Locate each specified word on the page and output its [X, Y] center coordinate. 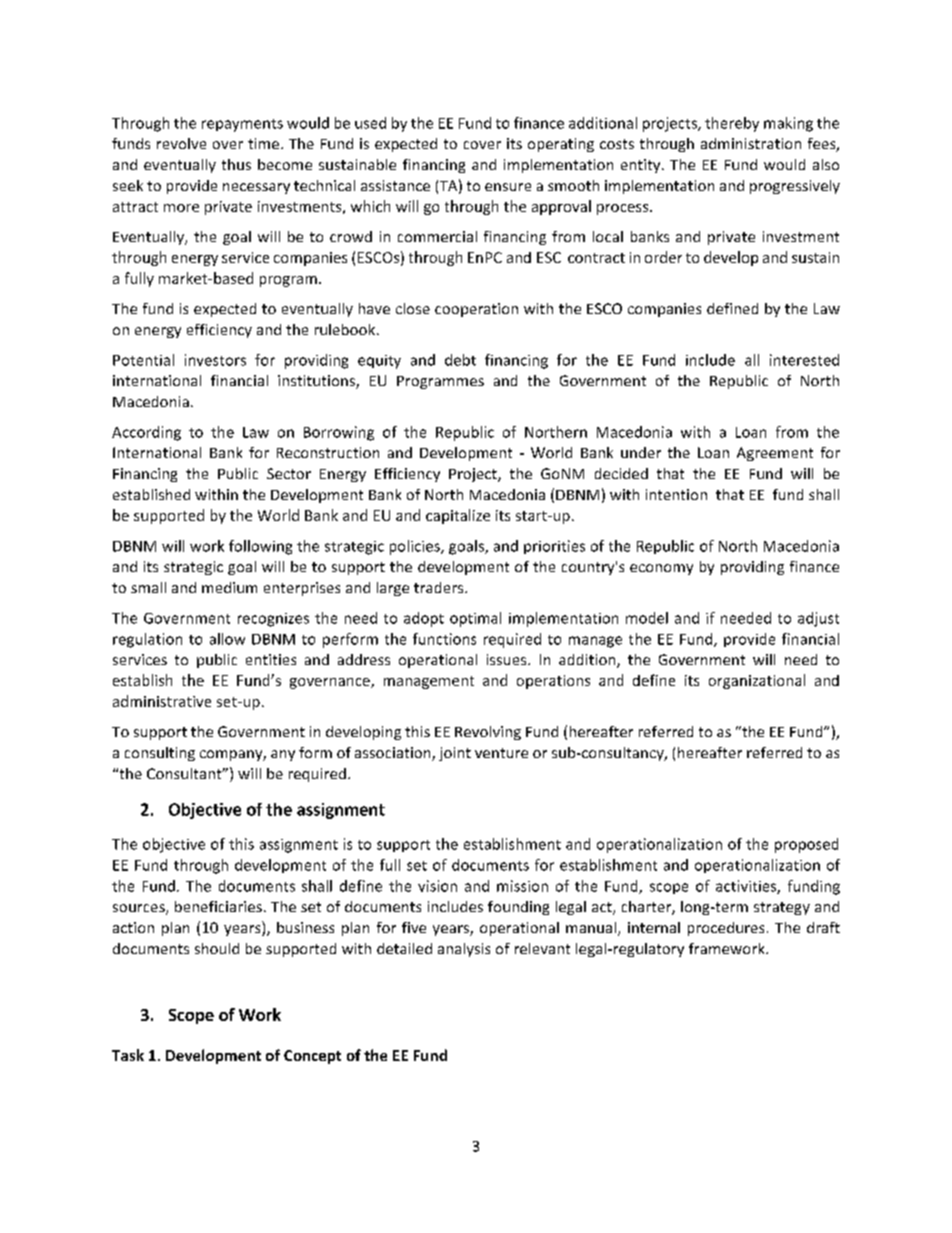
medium [229, 587]
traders [440, 587]
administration [751, 143]
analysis [464, 950]
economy [661, 569]
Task [128, 1055]
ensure [508, 187]
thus [236, 164]
